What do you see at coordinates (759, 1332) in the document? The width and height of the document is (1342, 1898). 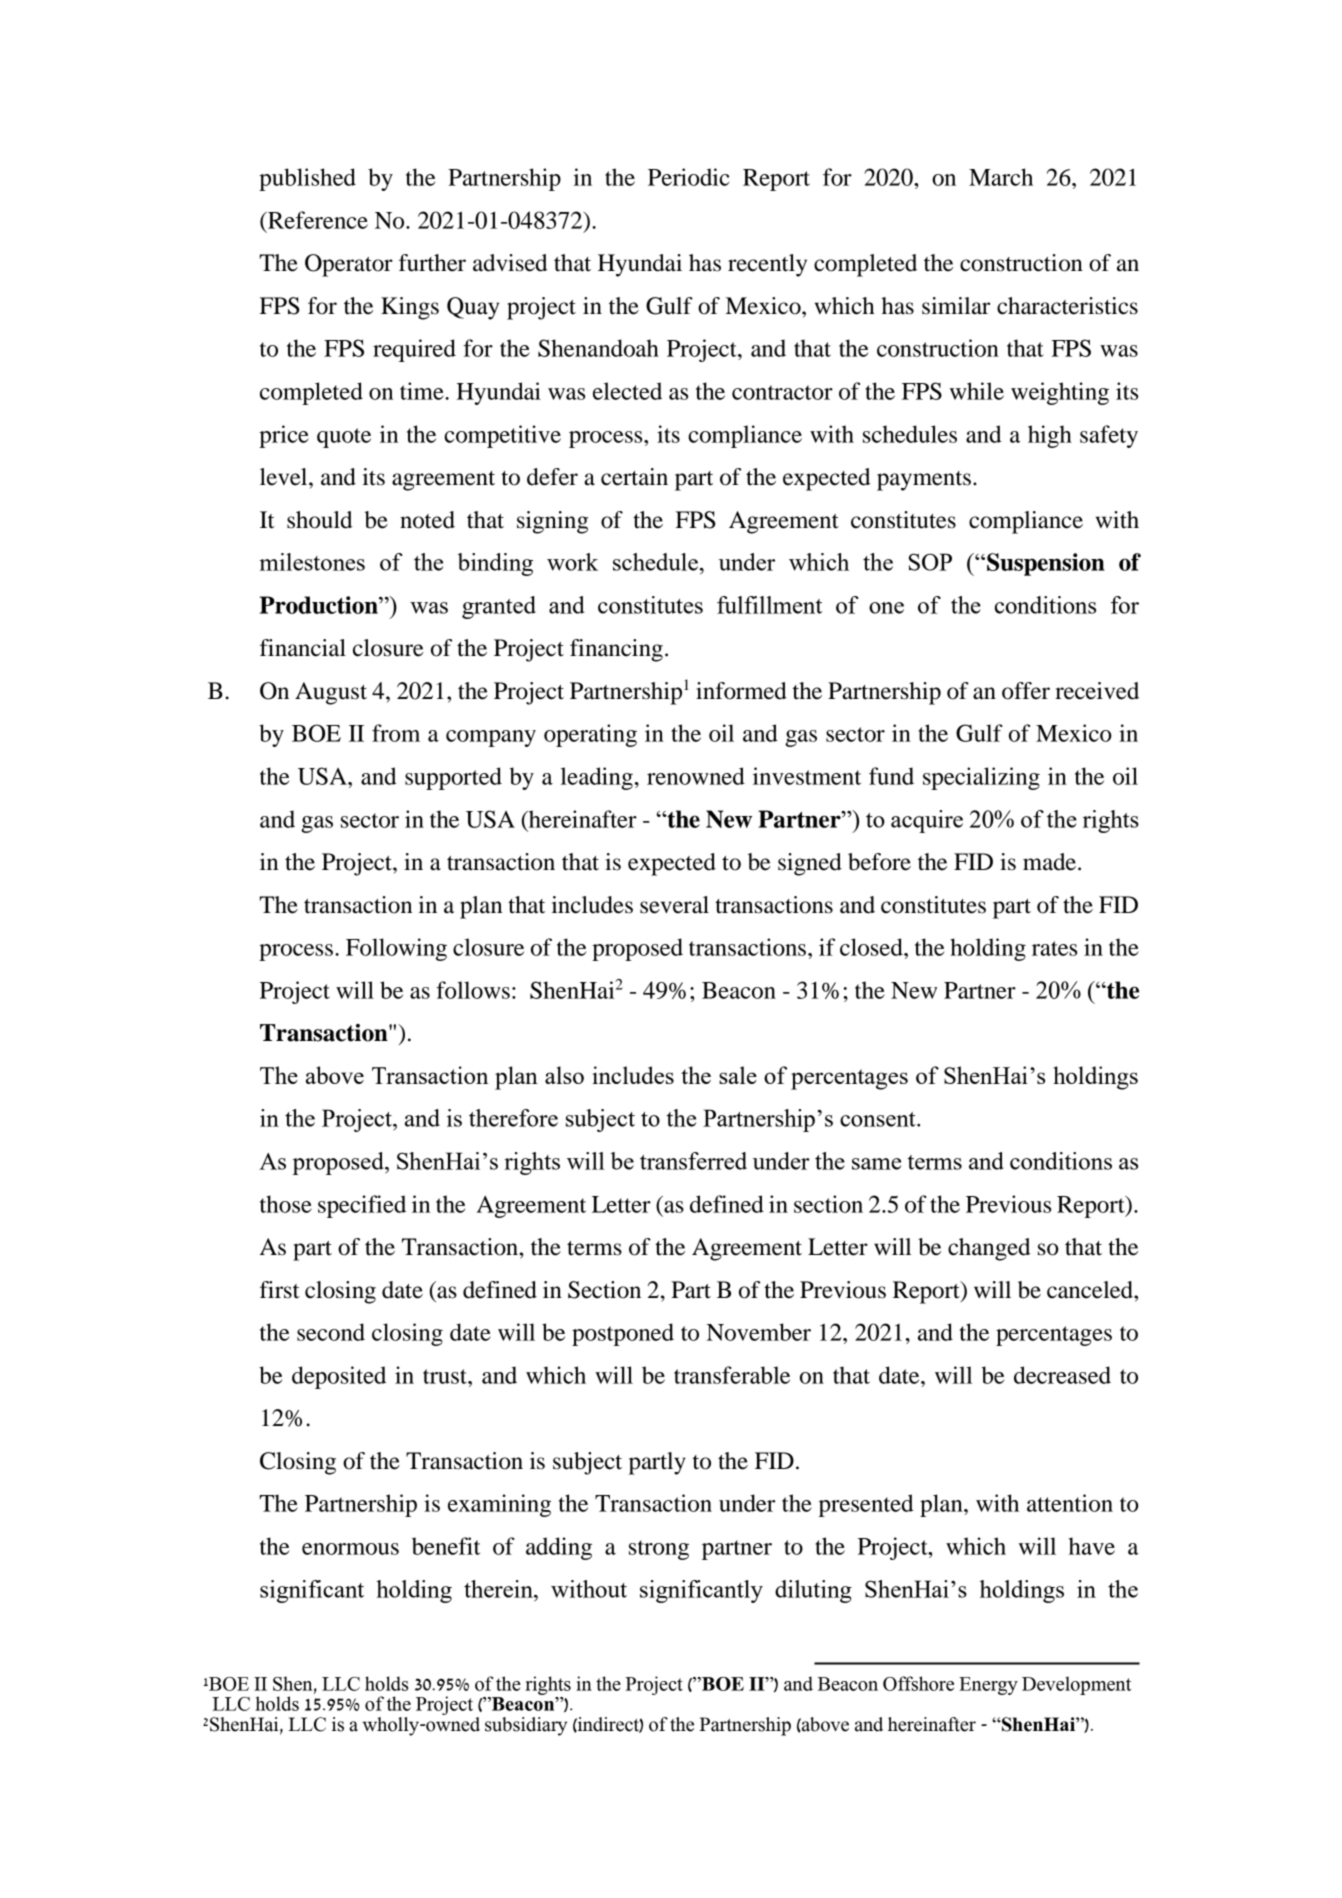 I see `November` at bounding box center [759, 1332].
